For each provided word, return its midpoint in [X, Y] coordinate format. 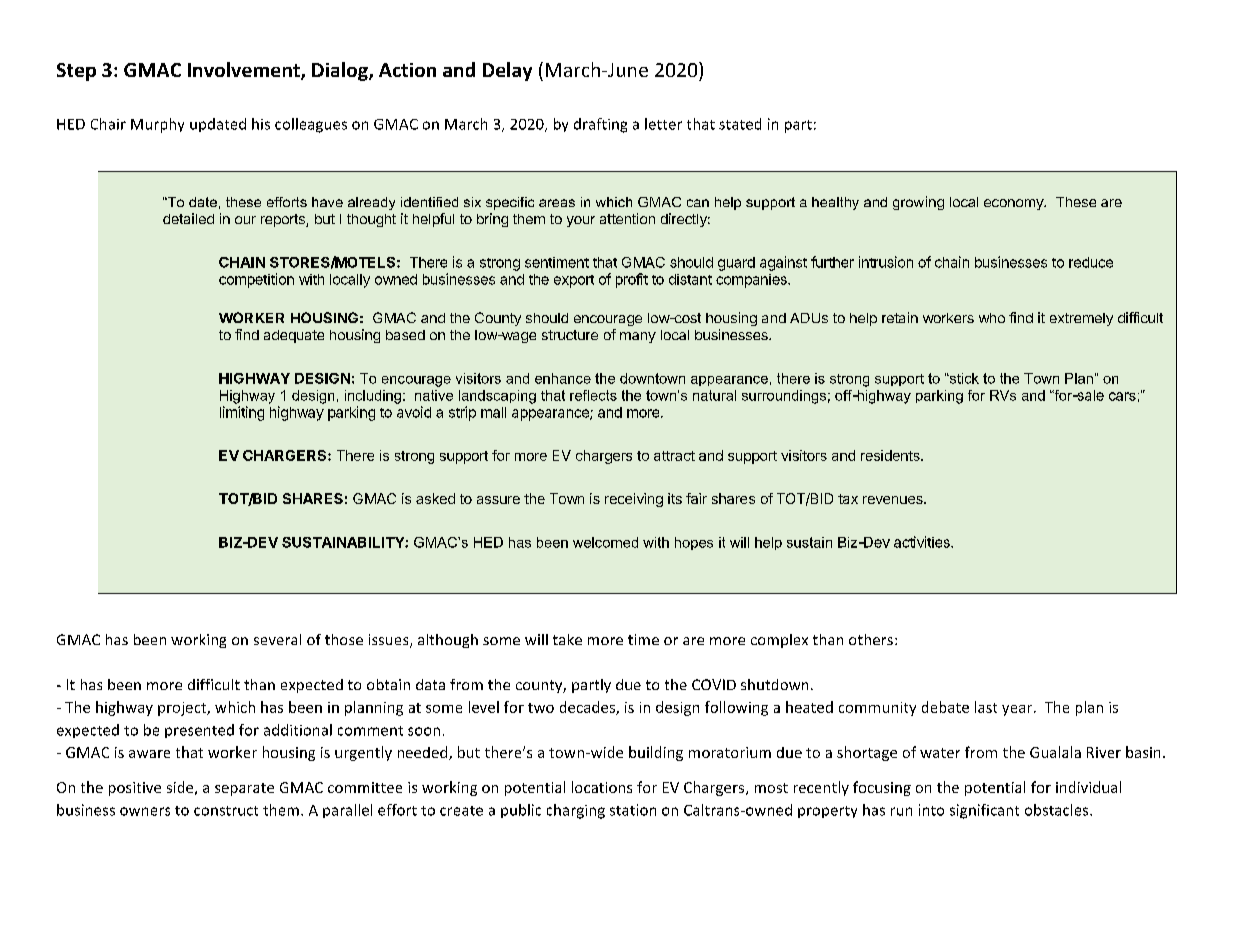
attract [674, 456]
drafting [600, 125]
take [567, 639]
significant [984, 811]
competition [256, 280]
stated [740, 124]
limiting [242, 413]
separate [244, 789]
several [277, 639]
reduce [1091, 262]
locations [602, 787]
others [871, 639]
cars [1122, 396]
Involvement [245, 71]
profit [632, 280]
